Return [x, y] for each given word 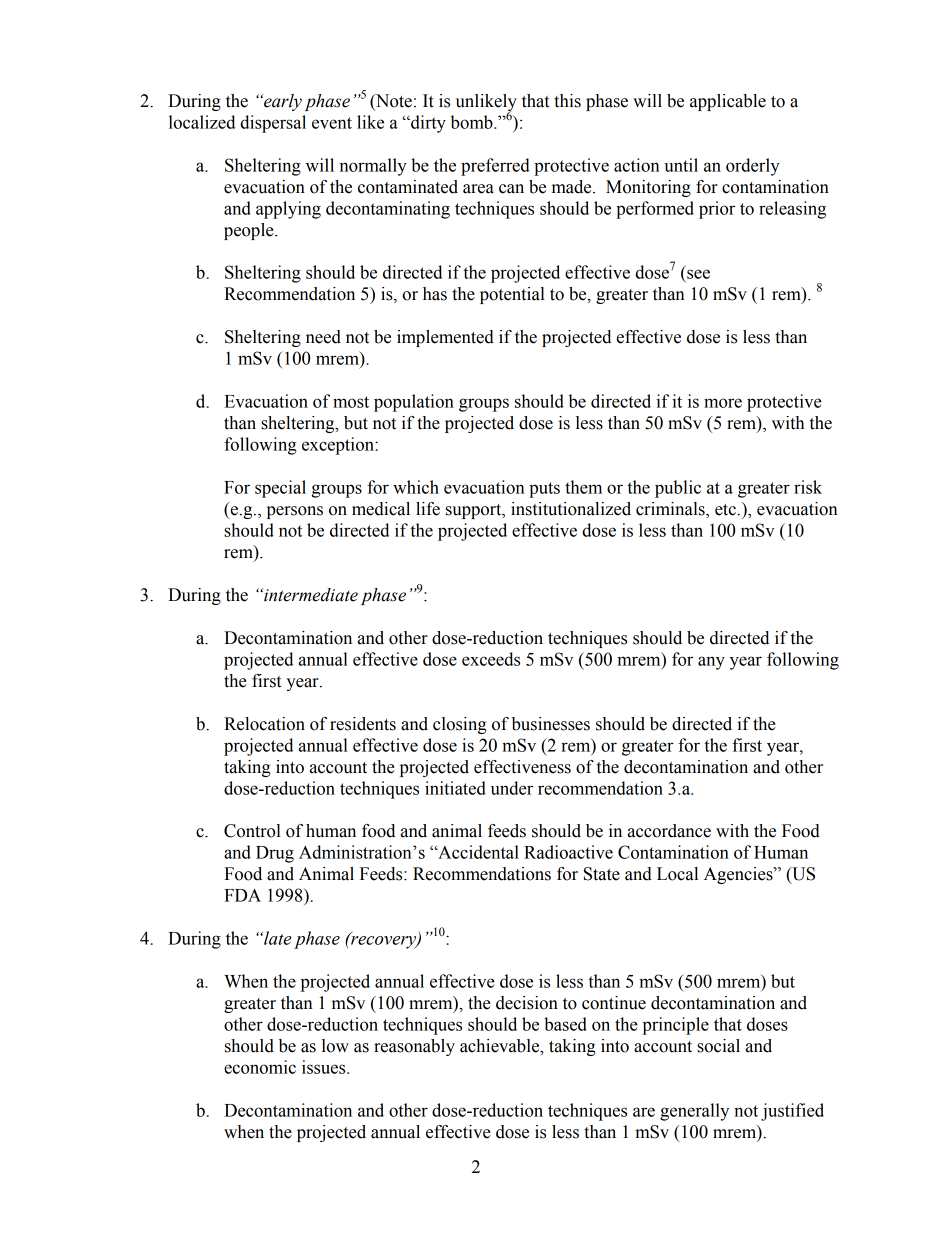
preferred [495, 167]
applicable [728, 102]
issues [325, 1067]
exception [339, 446]
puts [544, 490]
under [512, 788]
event [332, 123]
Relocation [264, 724]
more [723, 403]
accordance [669, 831]
